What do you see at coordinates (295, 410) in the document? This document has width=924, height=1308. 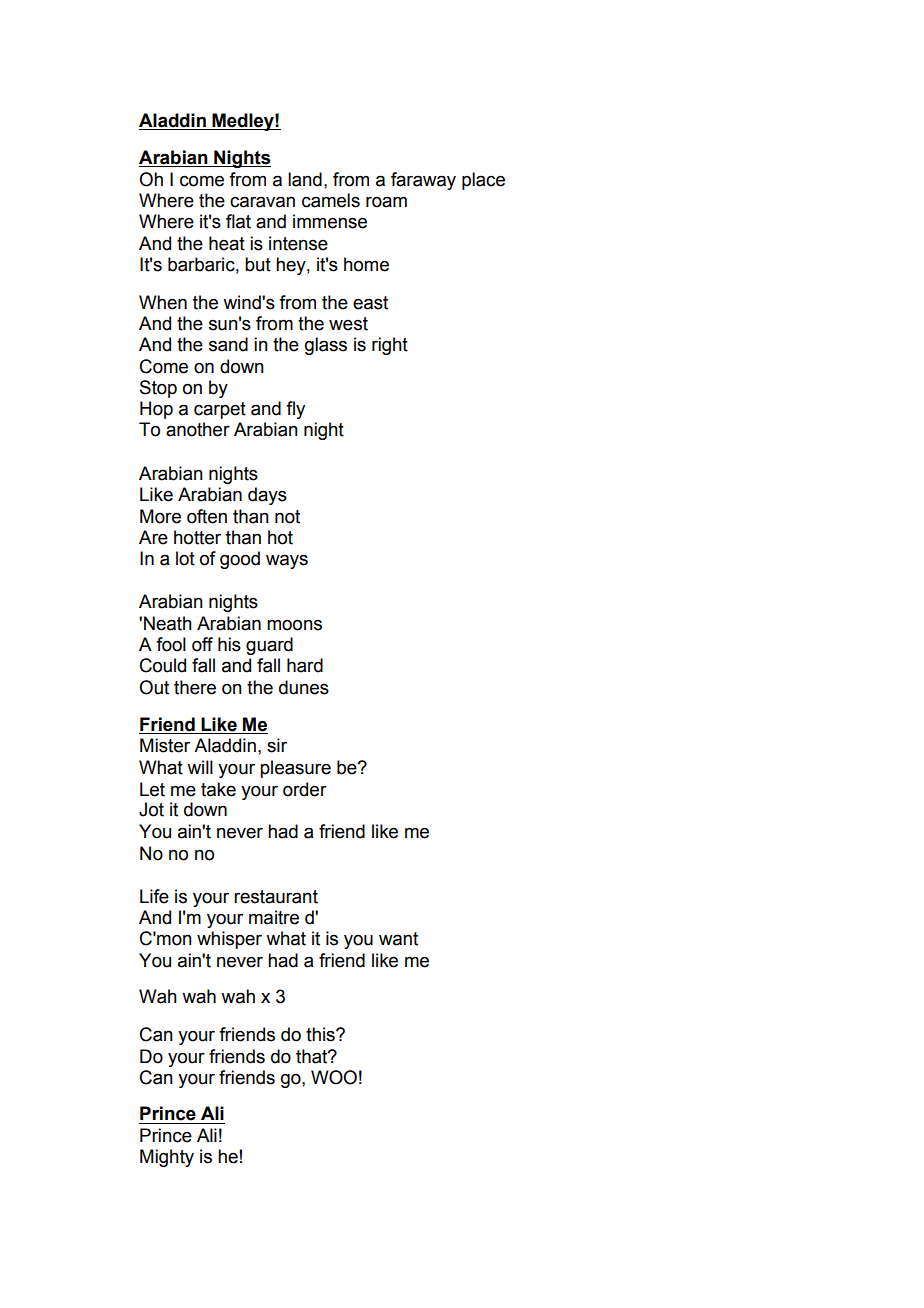 I see `fly` at bounding box center [295, 410].
